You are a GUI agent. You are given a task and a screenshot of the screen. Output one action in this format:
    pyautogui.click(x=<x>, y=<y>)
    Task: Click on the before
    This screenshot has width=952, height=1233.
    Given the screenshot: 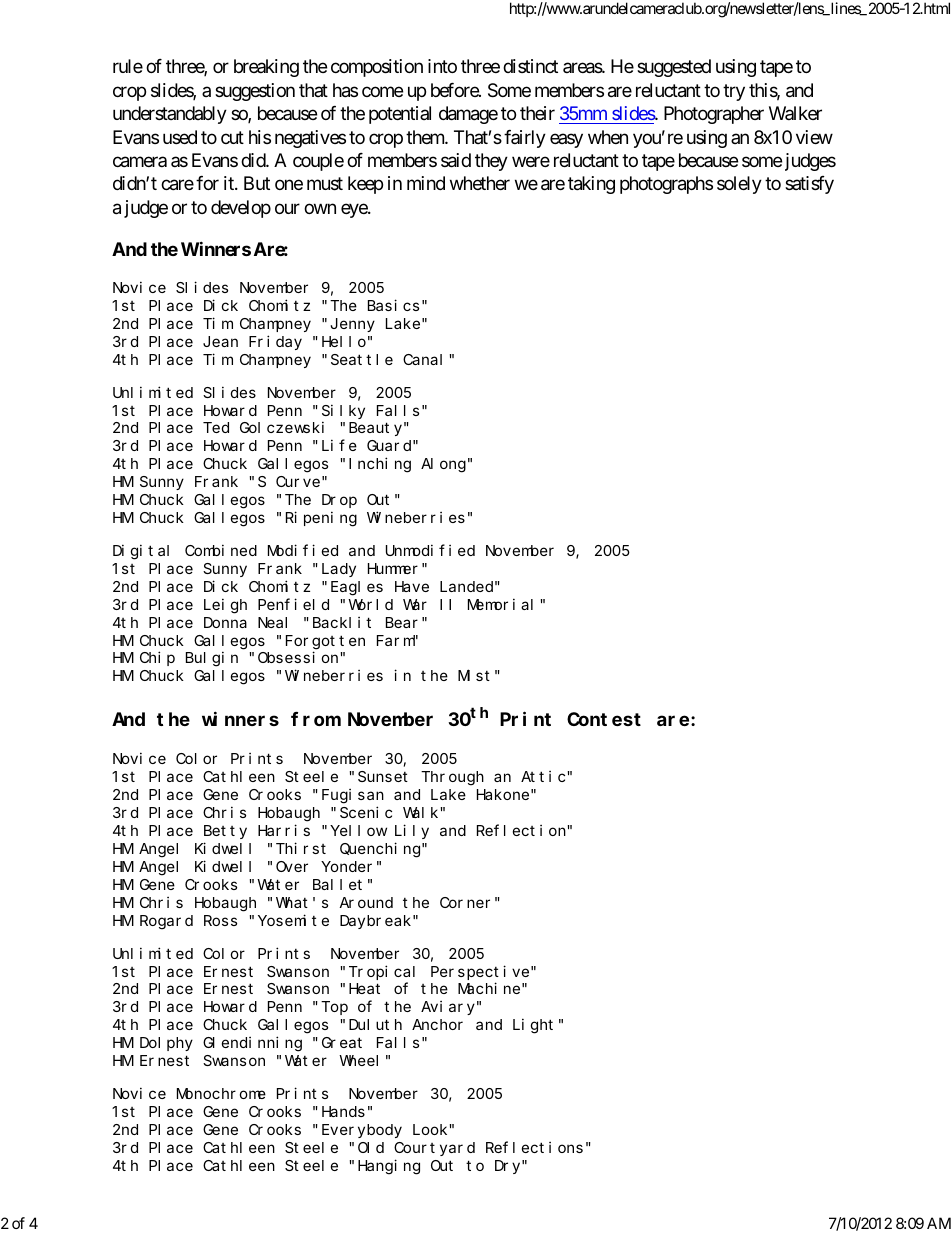 What is the action you would take?
    pyautogui.click(x=455, y=90)
